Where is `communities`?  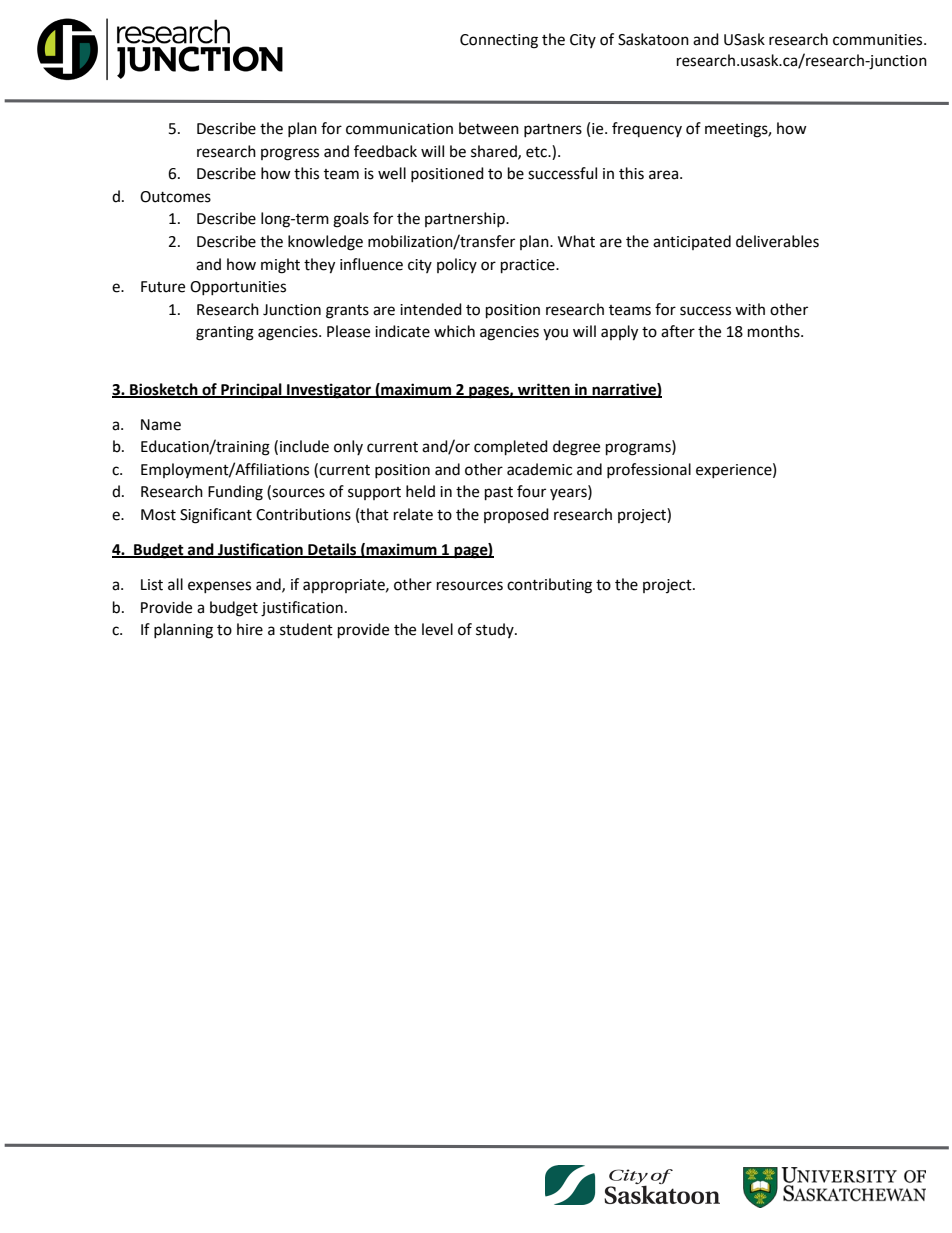
communities is located at coordinates (879, 40).
